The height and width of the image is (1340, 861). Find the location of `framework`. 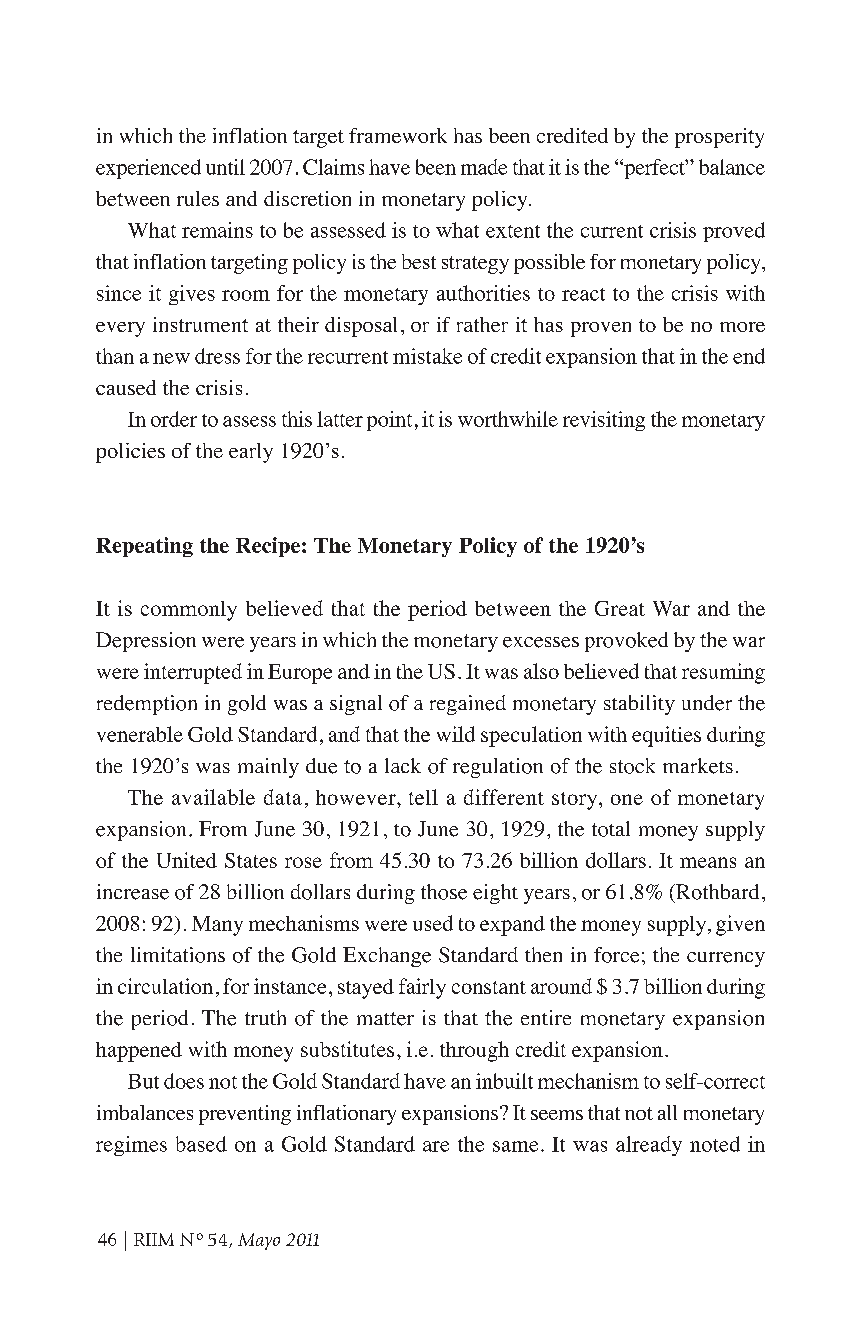

framework is located at coordinates (398, 135).
